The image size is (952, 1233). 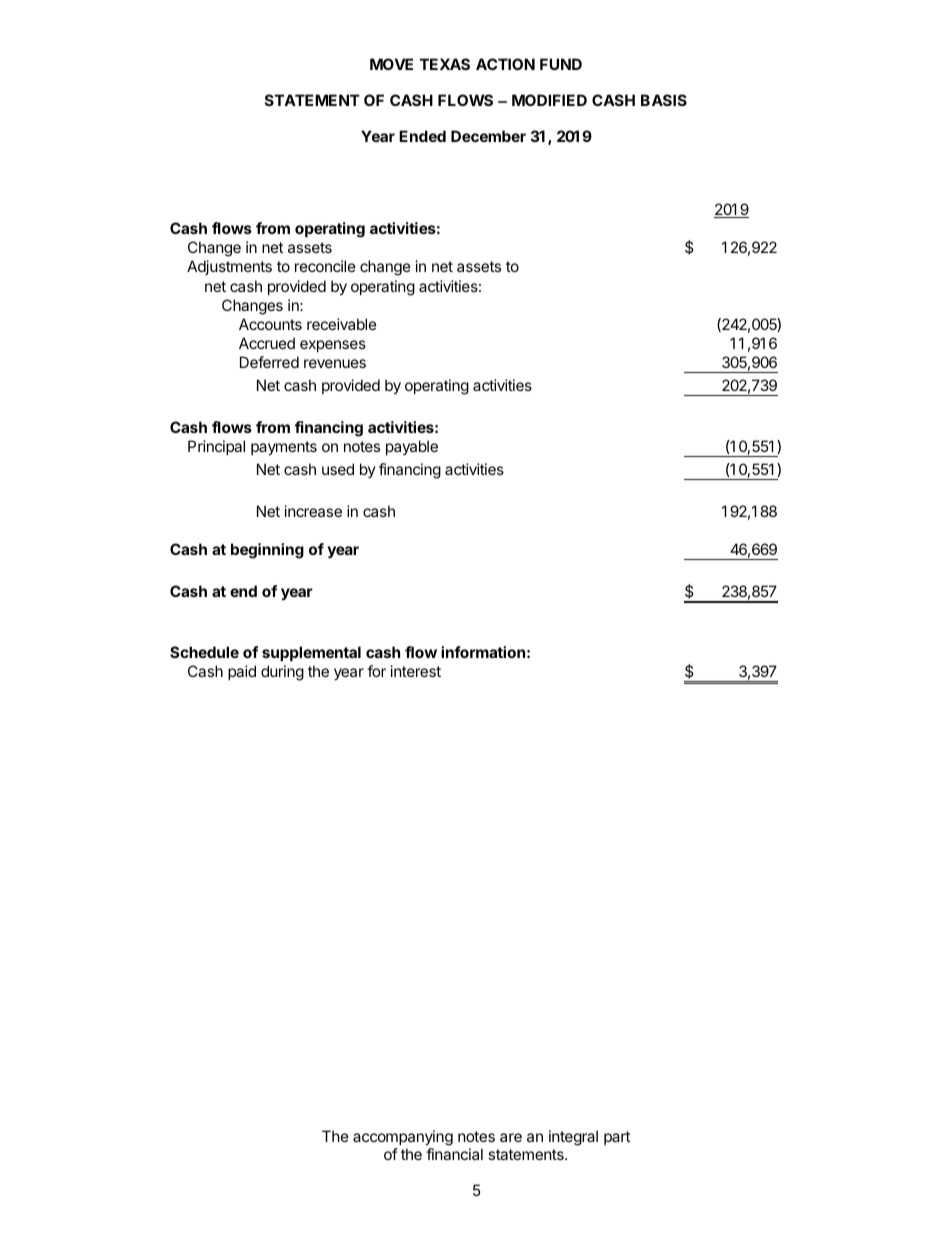 What do you see at coordinates (445, 64) in the document?
I see `TEXAS` at bounding box center [445, 64].
